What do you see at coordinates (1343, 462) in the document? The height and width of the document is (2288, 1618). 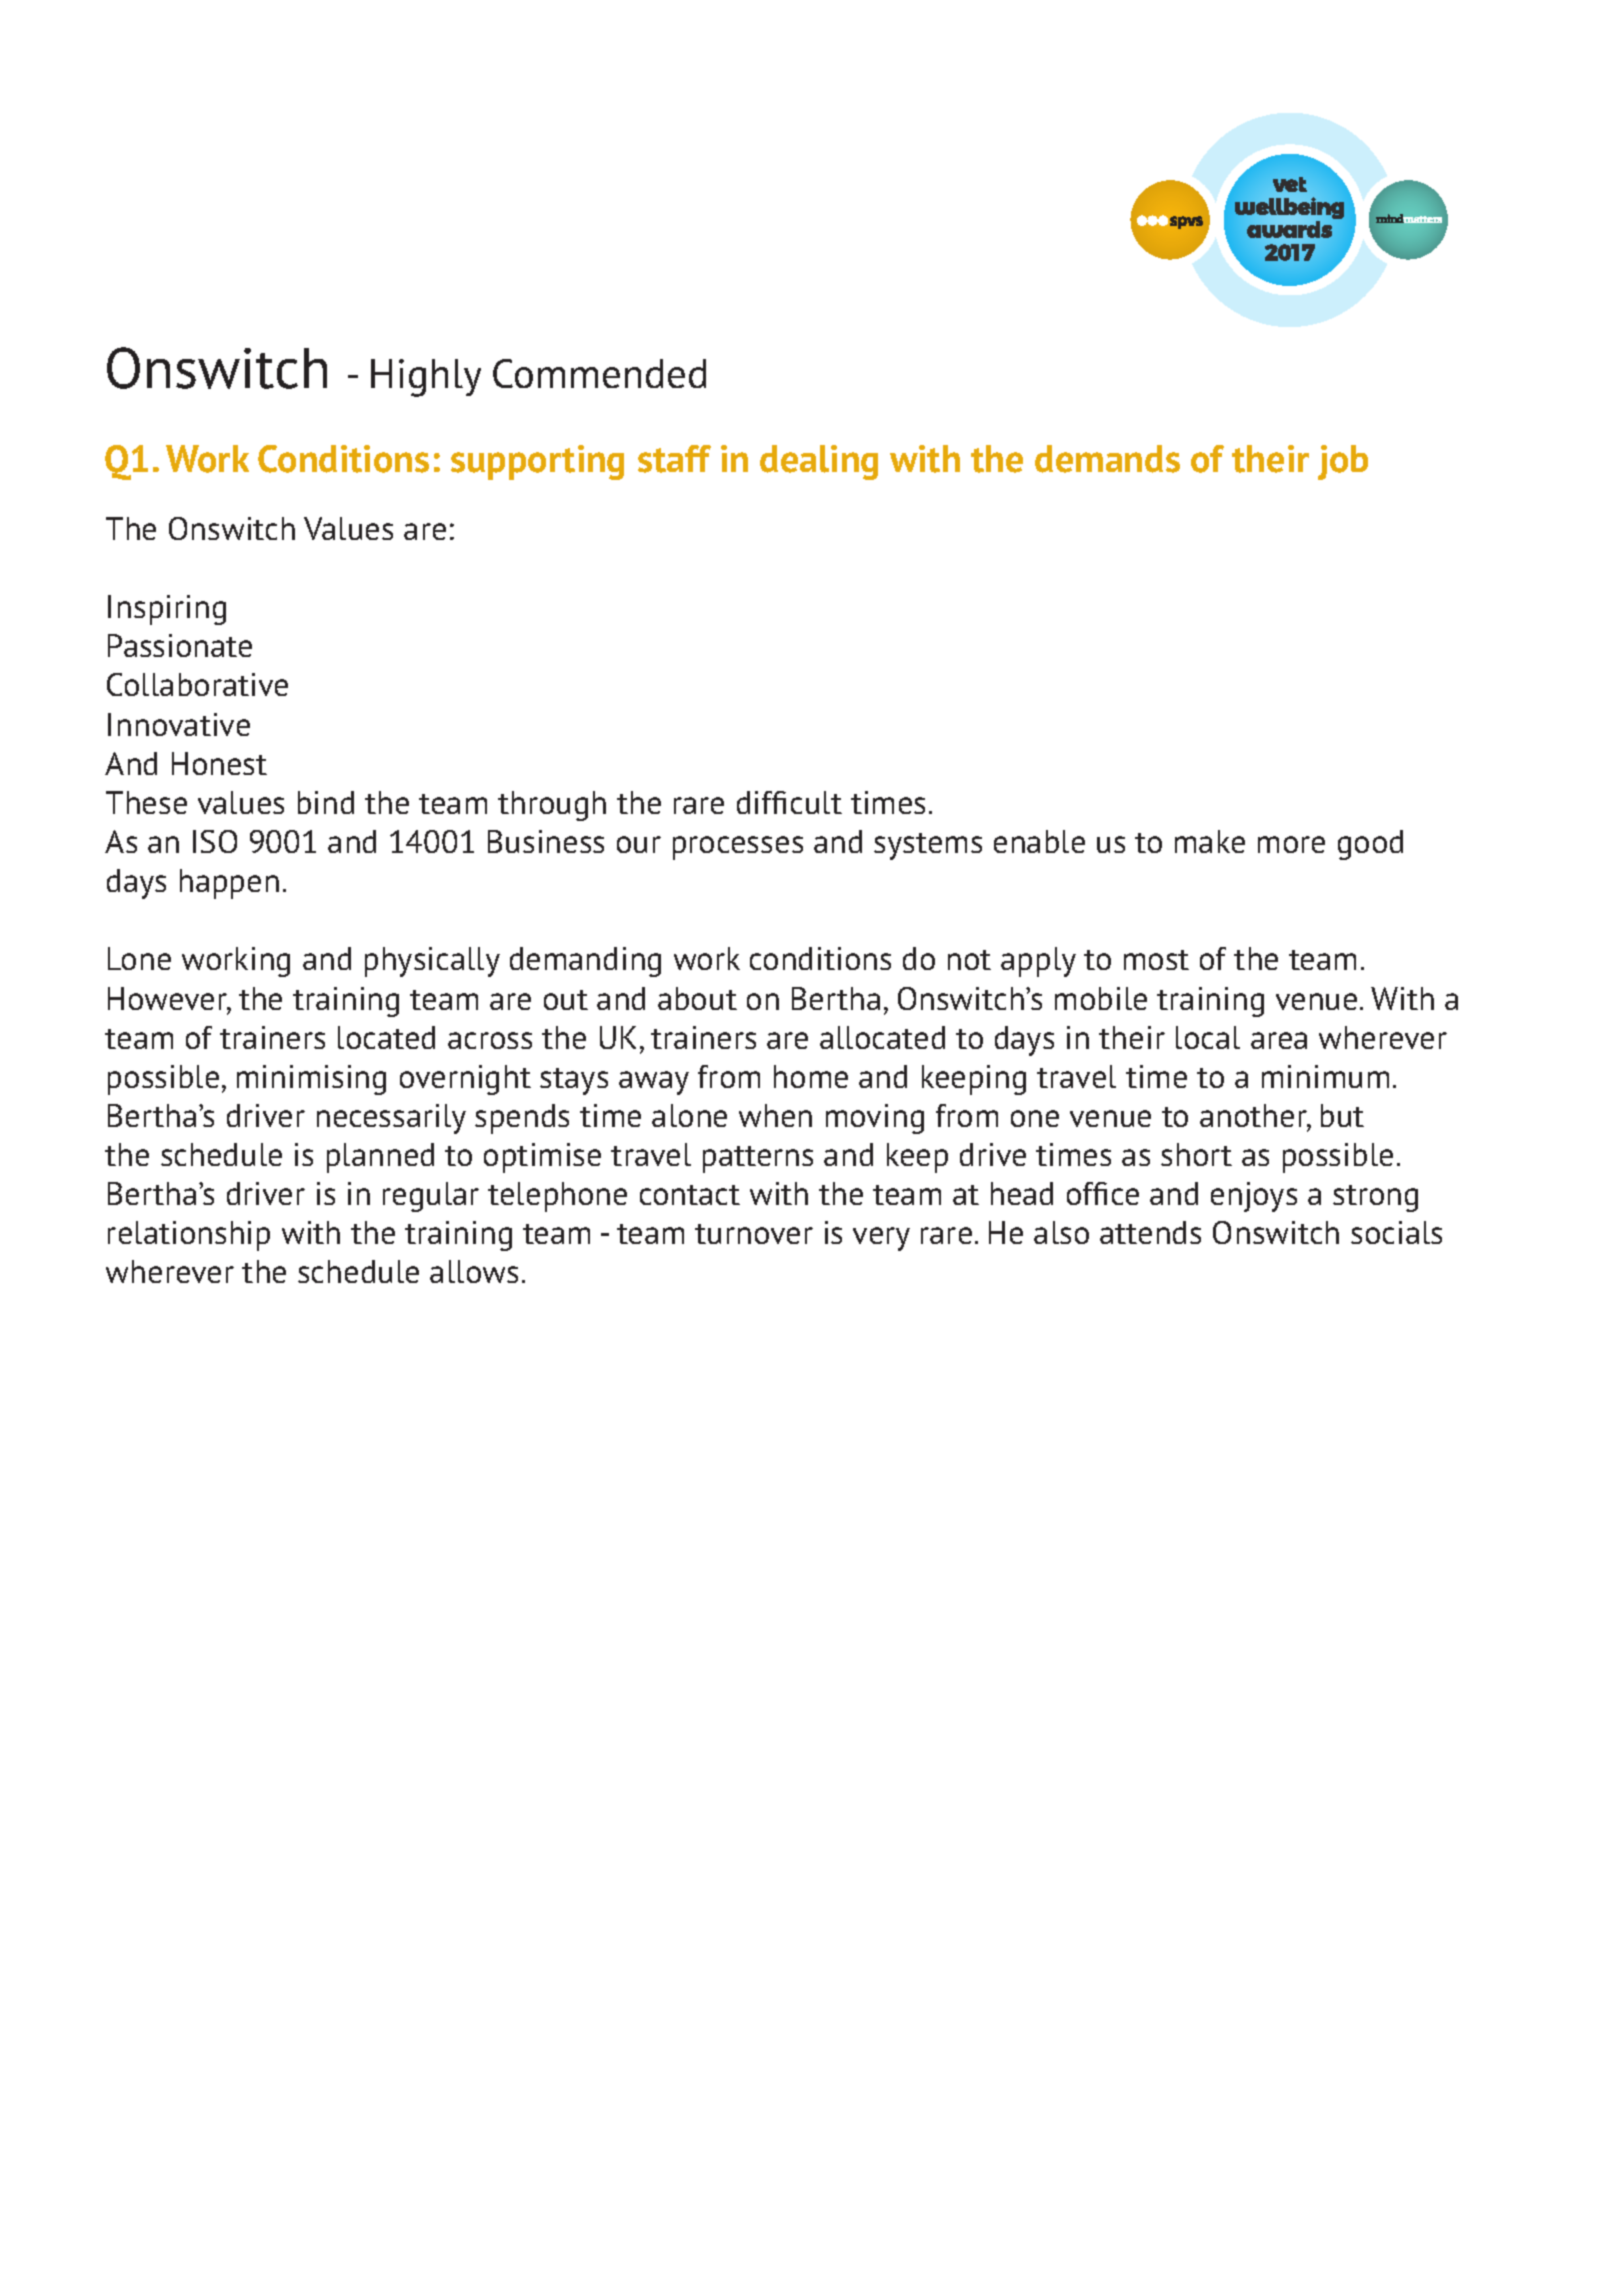 I see `job` at bounding box center [1343, 462].
